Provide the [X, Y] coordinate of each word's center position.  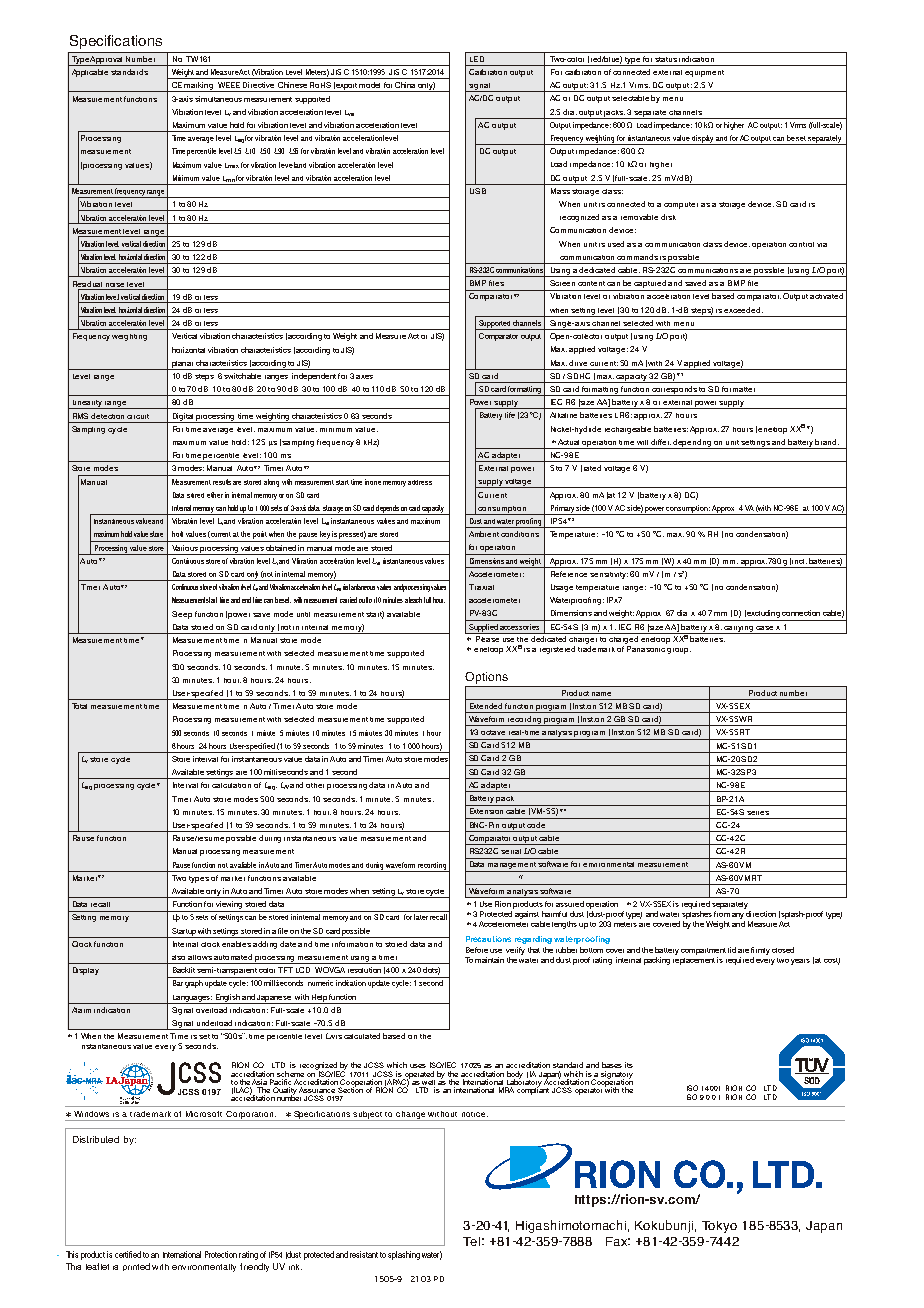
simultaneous [218, 99]
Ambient [484, 534]
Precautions [488, 939]
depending [693, 444]
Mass [560, 191]
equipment [704, 73]
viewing [229, 906]
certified [128, 1254]
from [722, 912]
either [215, 495]
